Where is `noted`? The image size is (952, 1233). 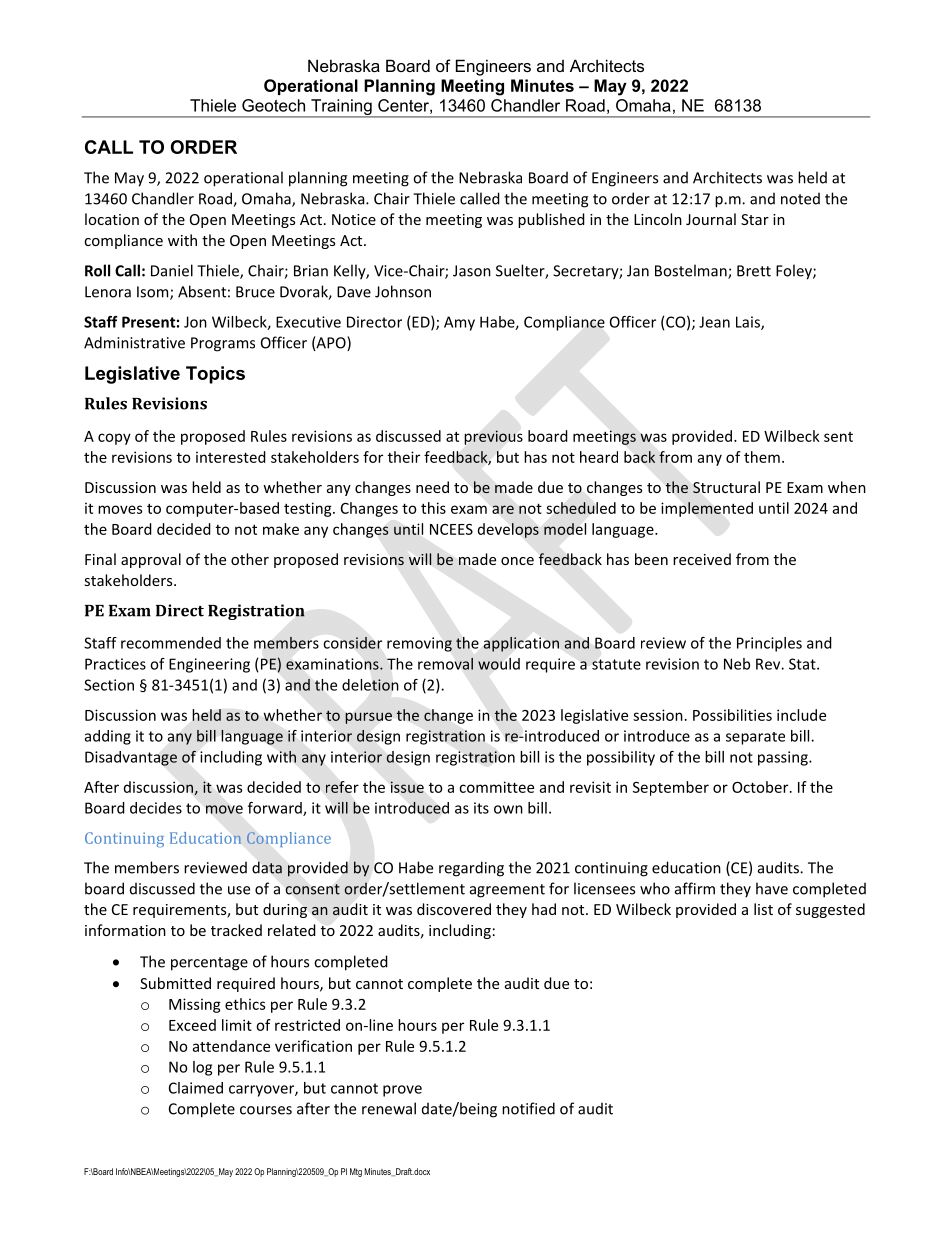 noted is located at coordinates (800, 198).
